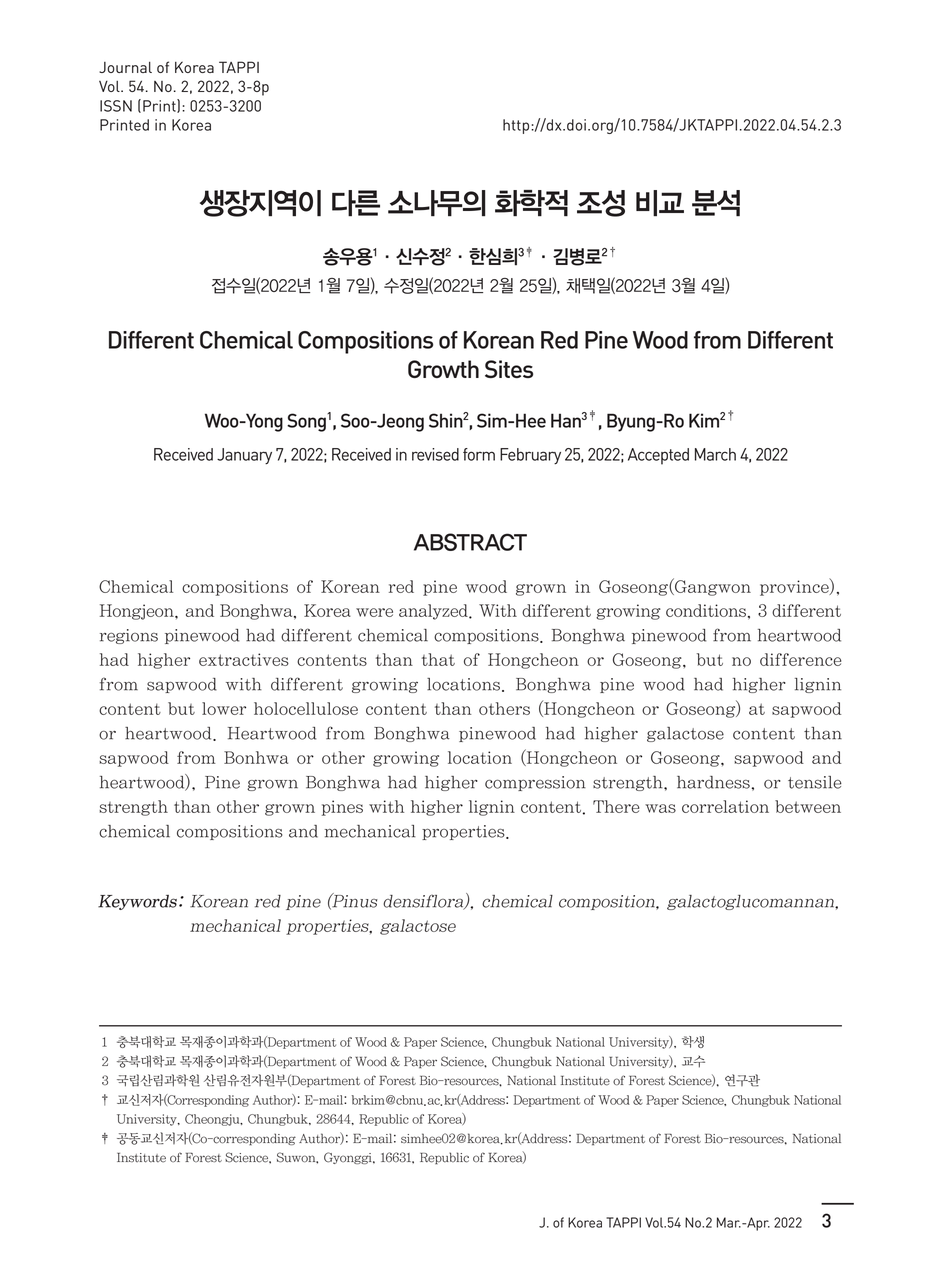 This page has height=1288, width=941. What do you see at coordinates (509, 369) in the page?
I see `Sites` at bounding box center [509, 369].
